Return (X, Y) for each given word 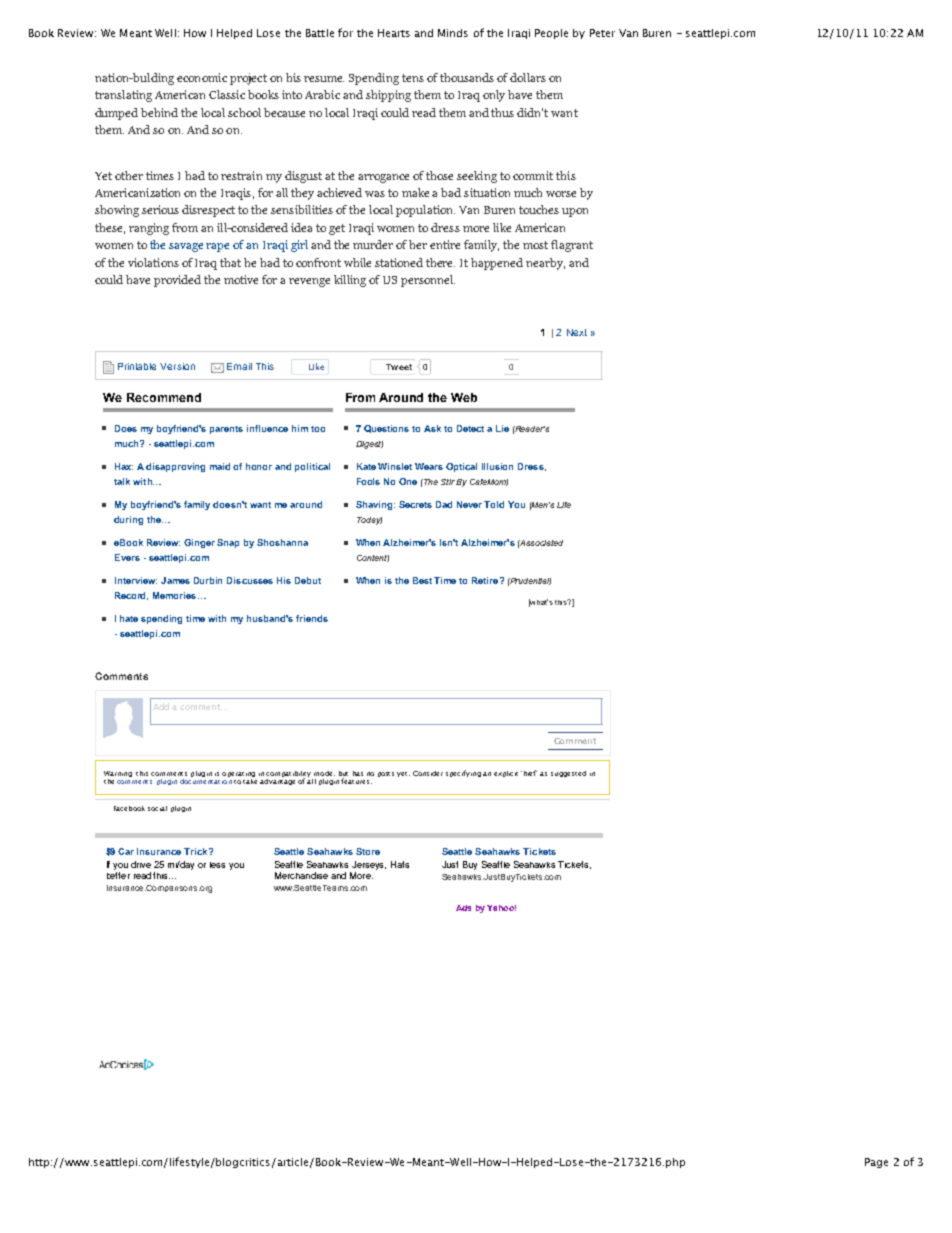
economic (202, 77)
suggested (568, 774)
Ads (463, 908)
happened (497, 264)
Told (494, 504)
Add (161, 706)
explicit (506, 774)
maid (220, 466)
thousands (467, 77)
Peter (602, 33)
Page (876, 1163)
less (217, 865)
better (118, 875)
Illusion (497, 466)
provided (177, 281)
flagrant (572, 246)
